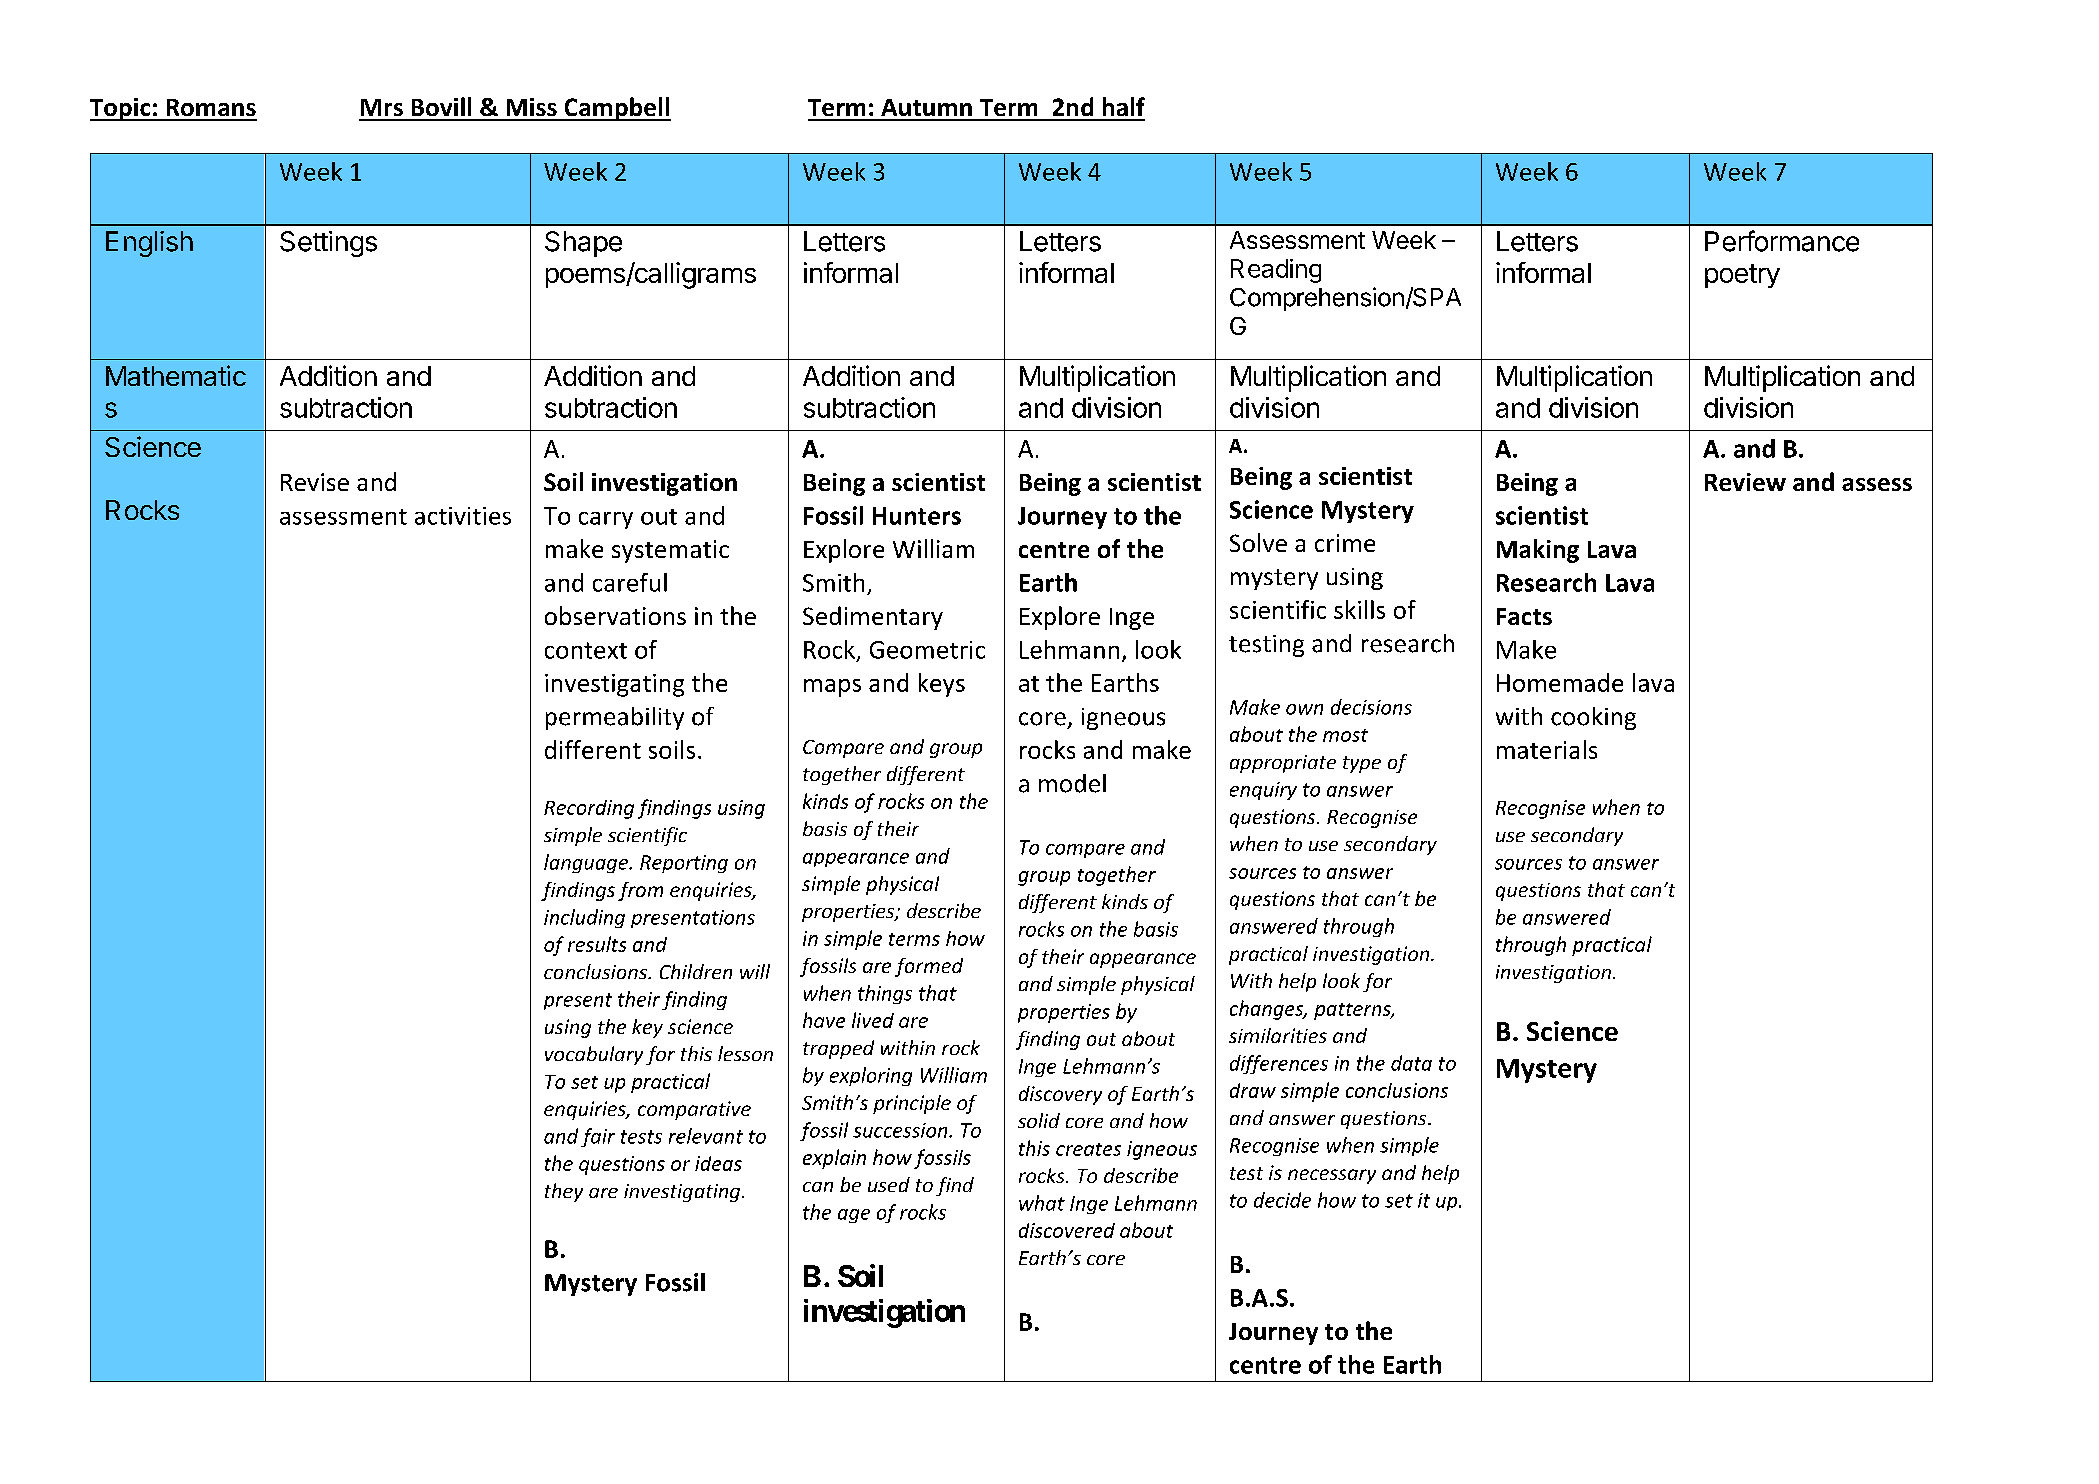 This screenshot has width=2099, height=1484. What do you see at coordinates (1745, 482) in the screenshot?
I see `Review` at bounding box center [1745, 482].
